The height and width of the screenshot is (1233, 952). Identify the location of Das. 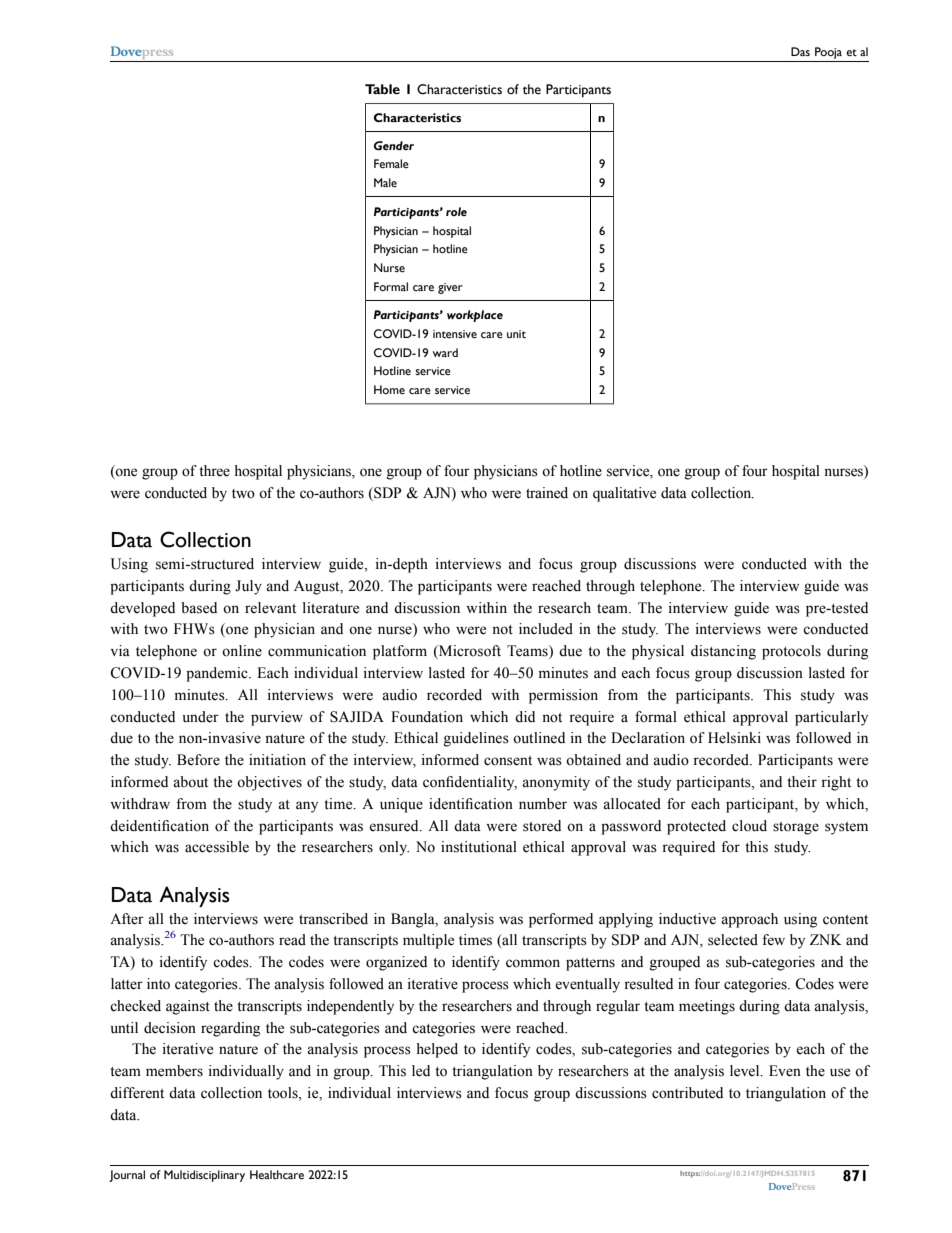
(800, 51).
